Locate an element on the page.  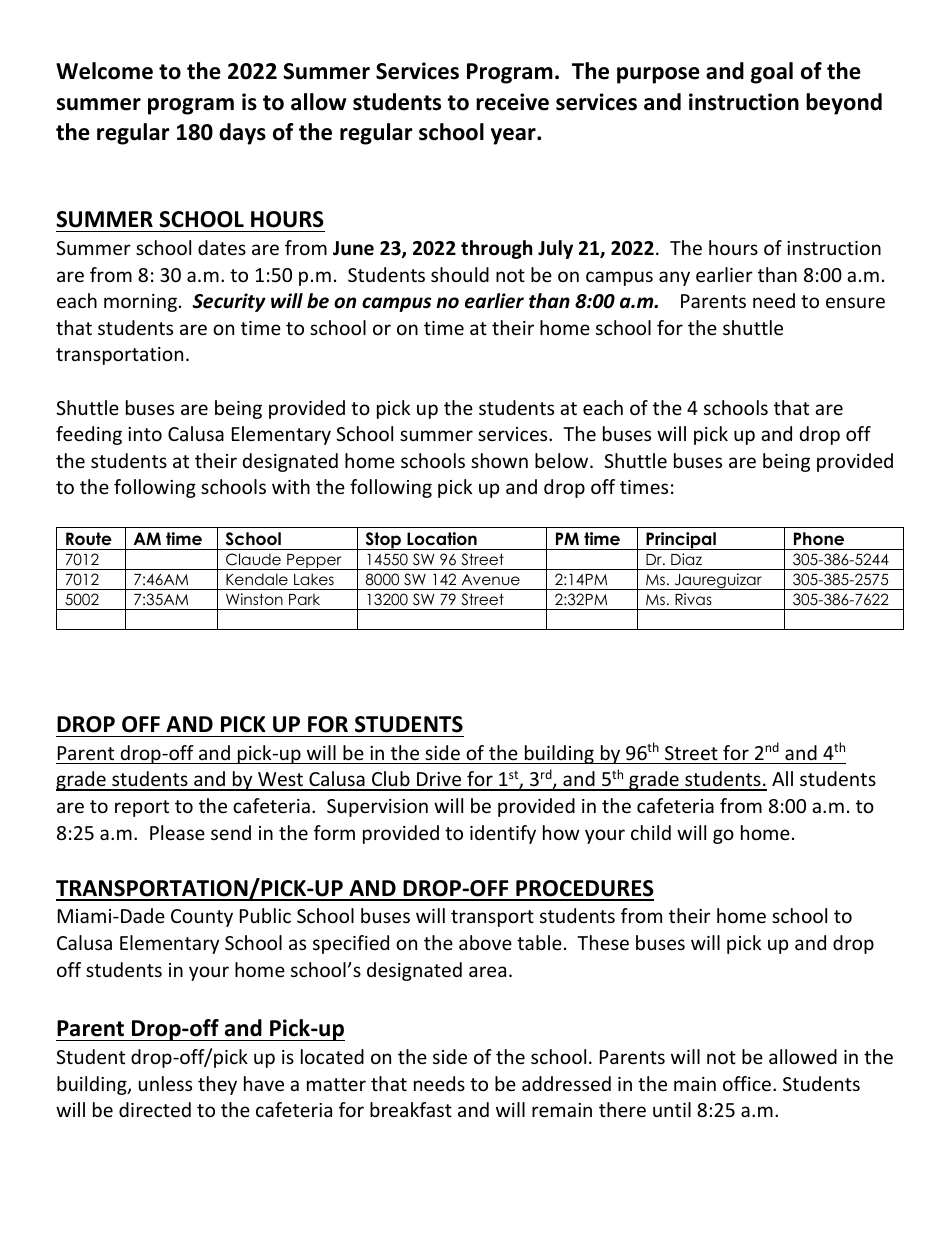
Diaz is located at coordinates (686, 559).
